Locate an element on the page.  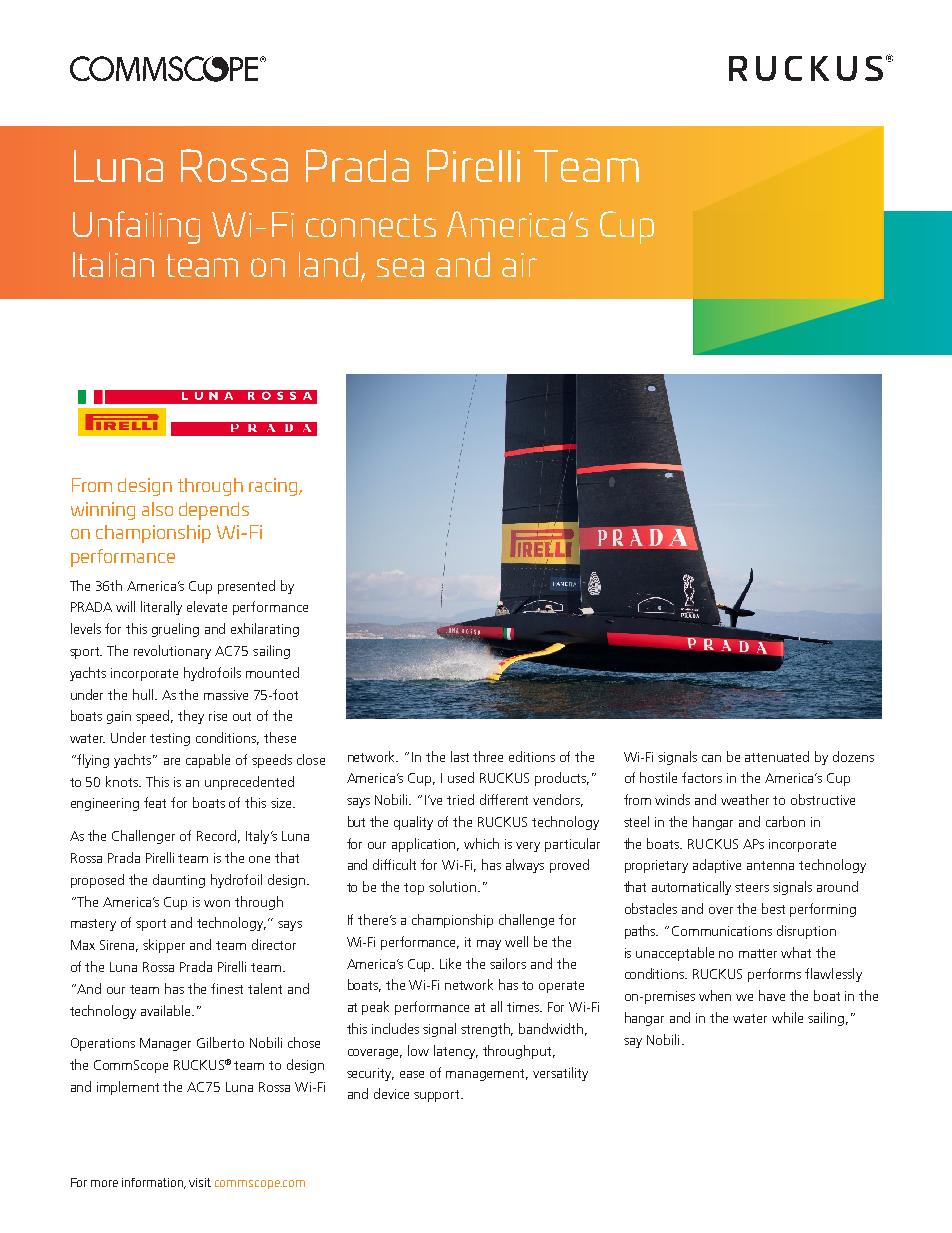
land is located at coordinates (328, 264).
